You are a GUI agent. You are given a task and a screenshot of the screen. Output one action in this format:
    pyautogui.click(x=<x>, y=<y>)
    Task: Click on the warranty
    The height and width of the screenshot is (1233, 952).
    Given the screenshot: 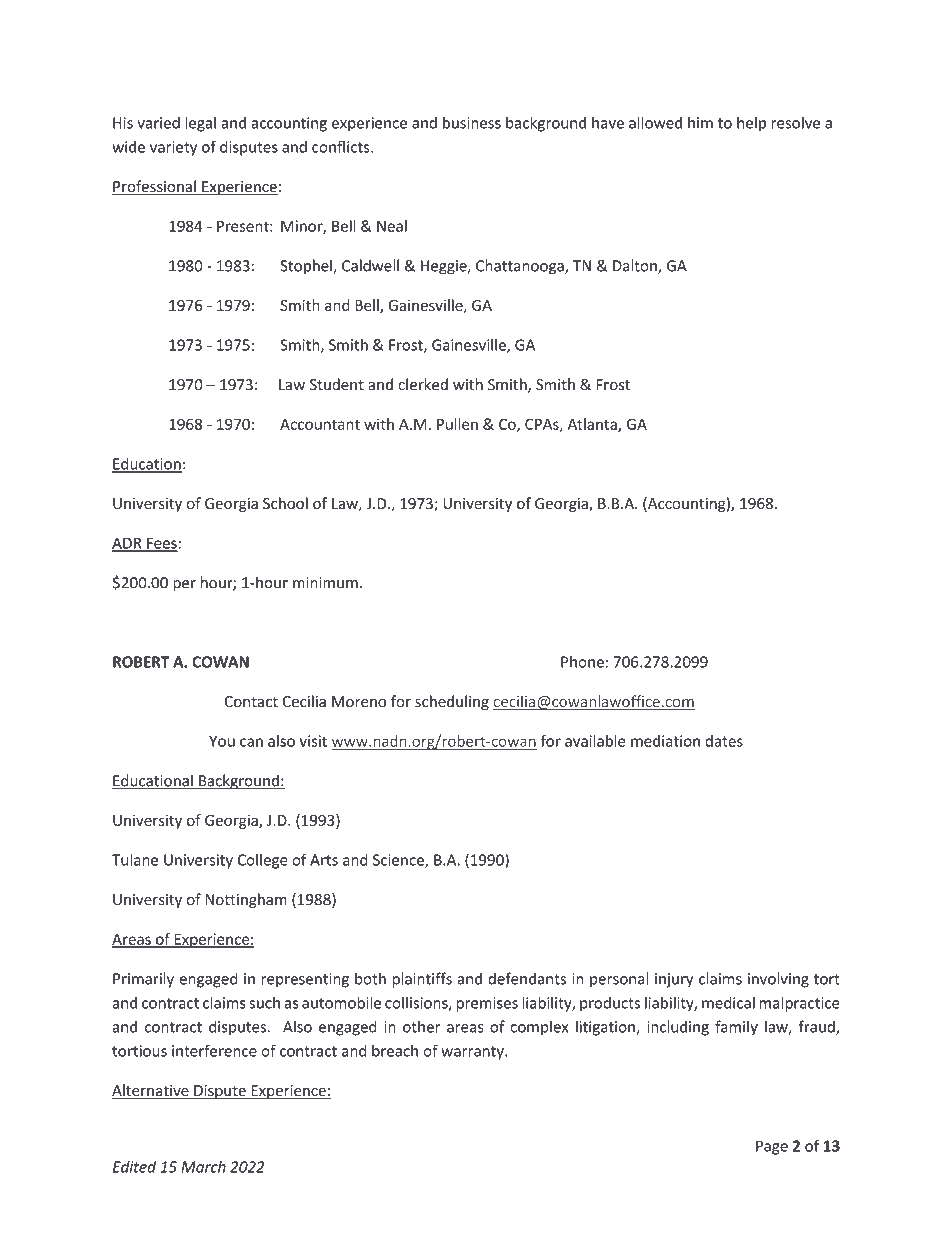 What is the action you would take?
    pyautogui.click(x=473, y=1053)
